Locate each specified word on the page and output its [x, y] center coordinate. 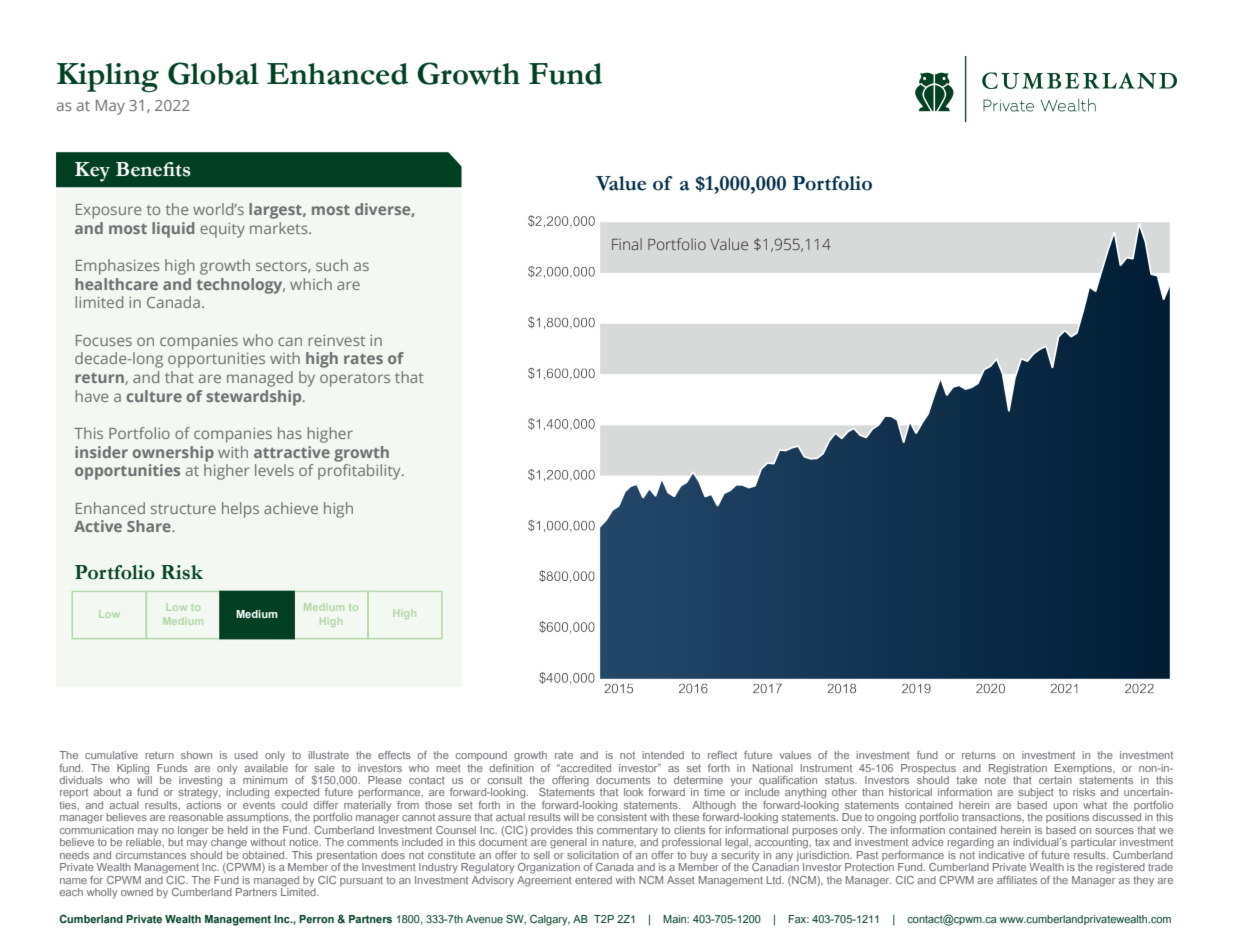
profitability [360, 472]
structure [183, 509]
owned [137, 892]
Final [627, 244]
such [332, 265]
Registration [1018, 769]
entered [593, 880]
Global [213, 73]
